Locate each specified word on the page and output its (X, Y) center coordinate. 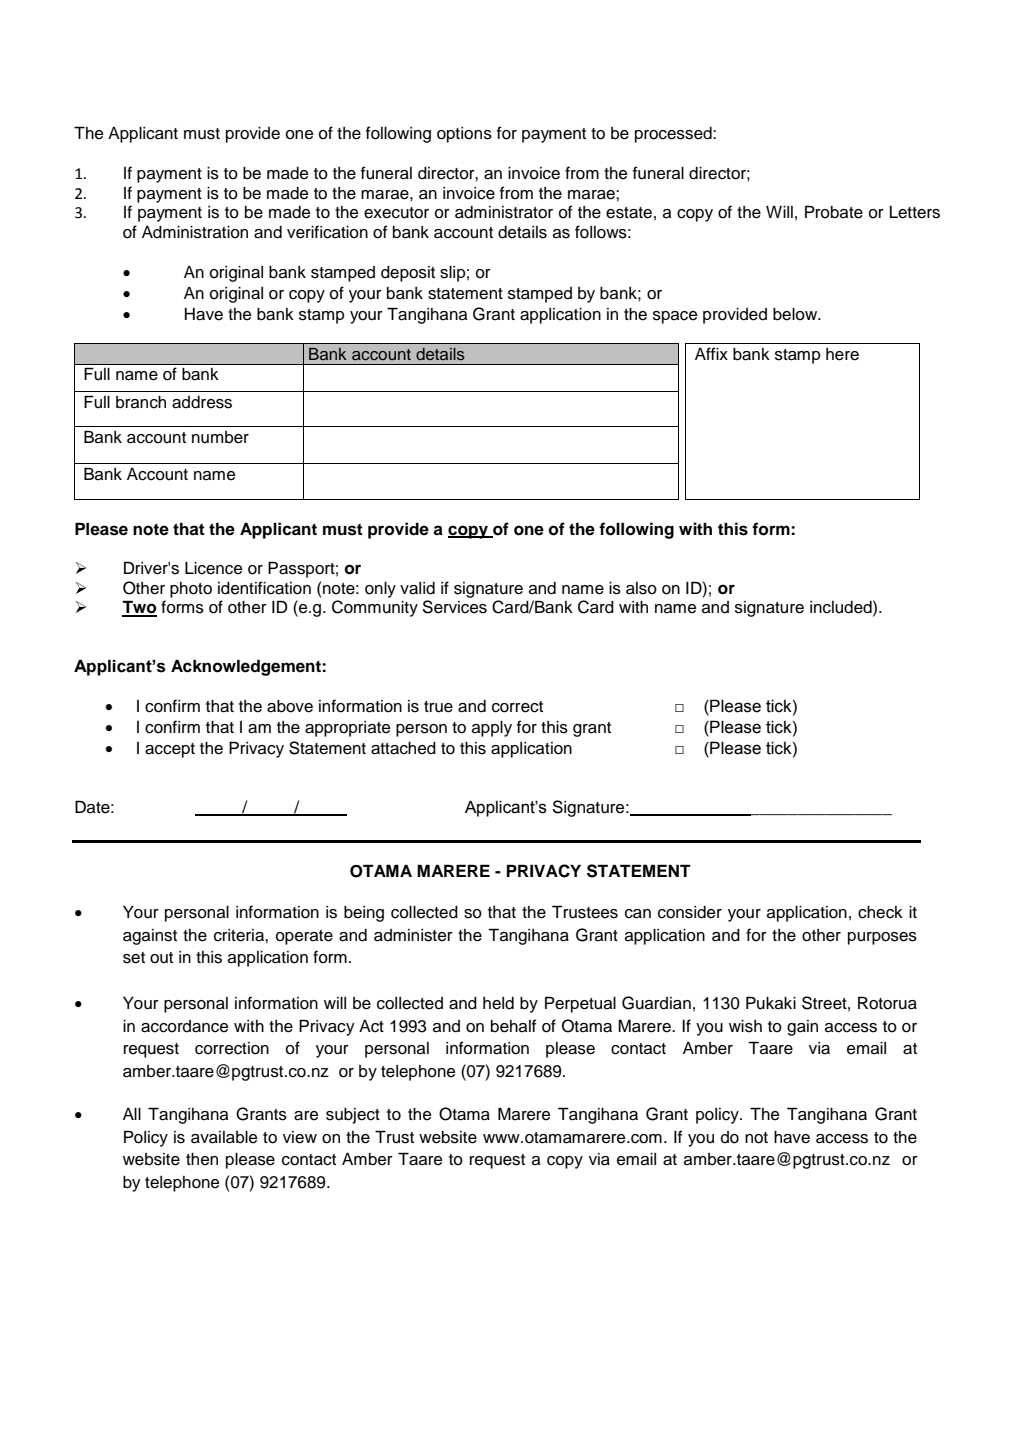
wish (745, 1026)
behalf (513, 1026)
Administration (195, 232)
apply (492, 729)
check (880, 912)
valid (417, 588)
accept (170, 750)
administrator (504, 212)
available (224, 1137)
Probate (834, 212)
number (220, 437)
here (842, 354)
